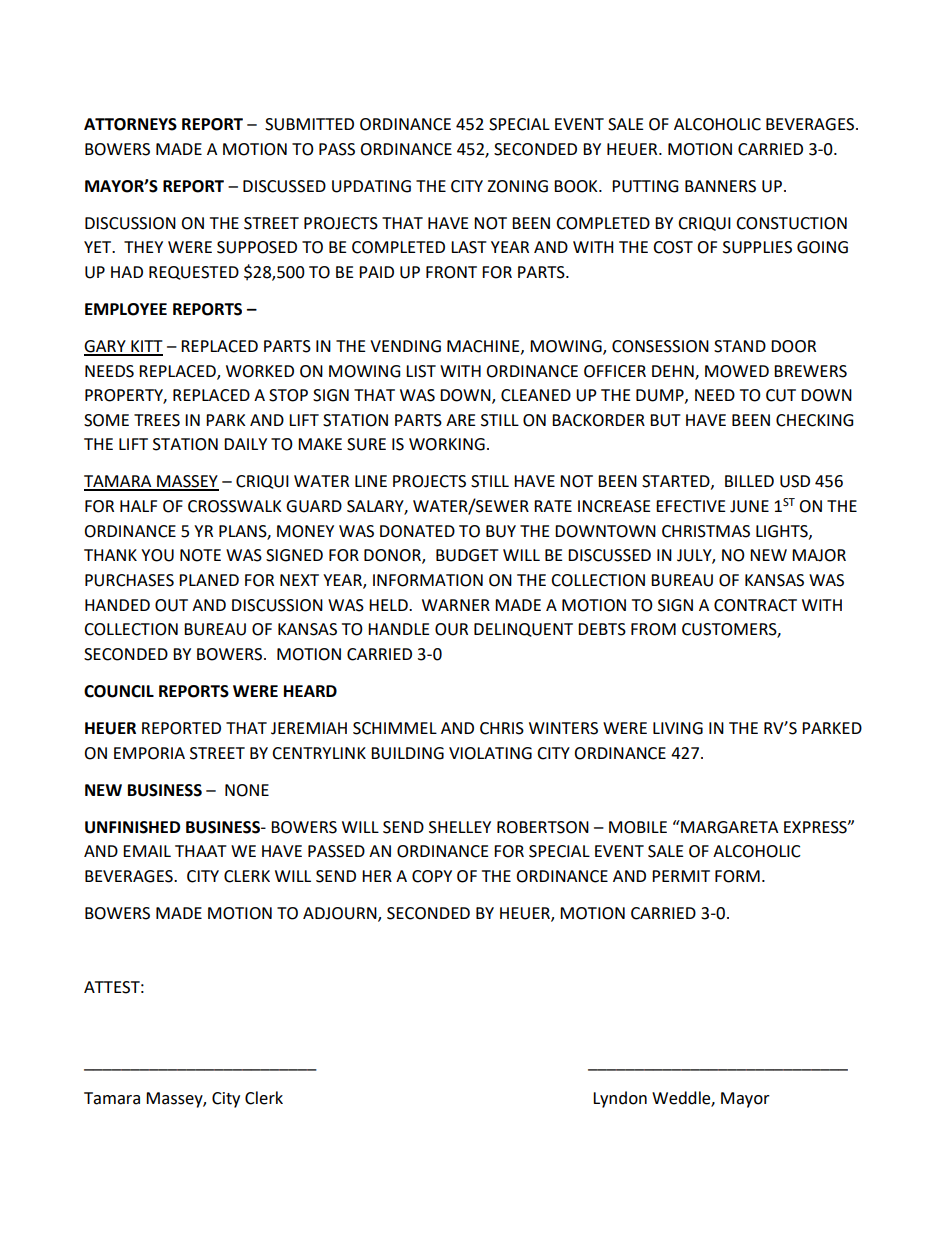 The image size is (952, 1233). I want to click on ATTORNEYS, so click(130, 124).
